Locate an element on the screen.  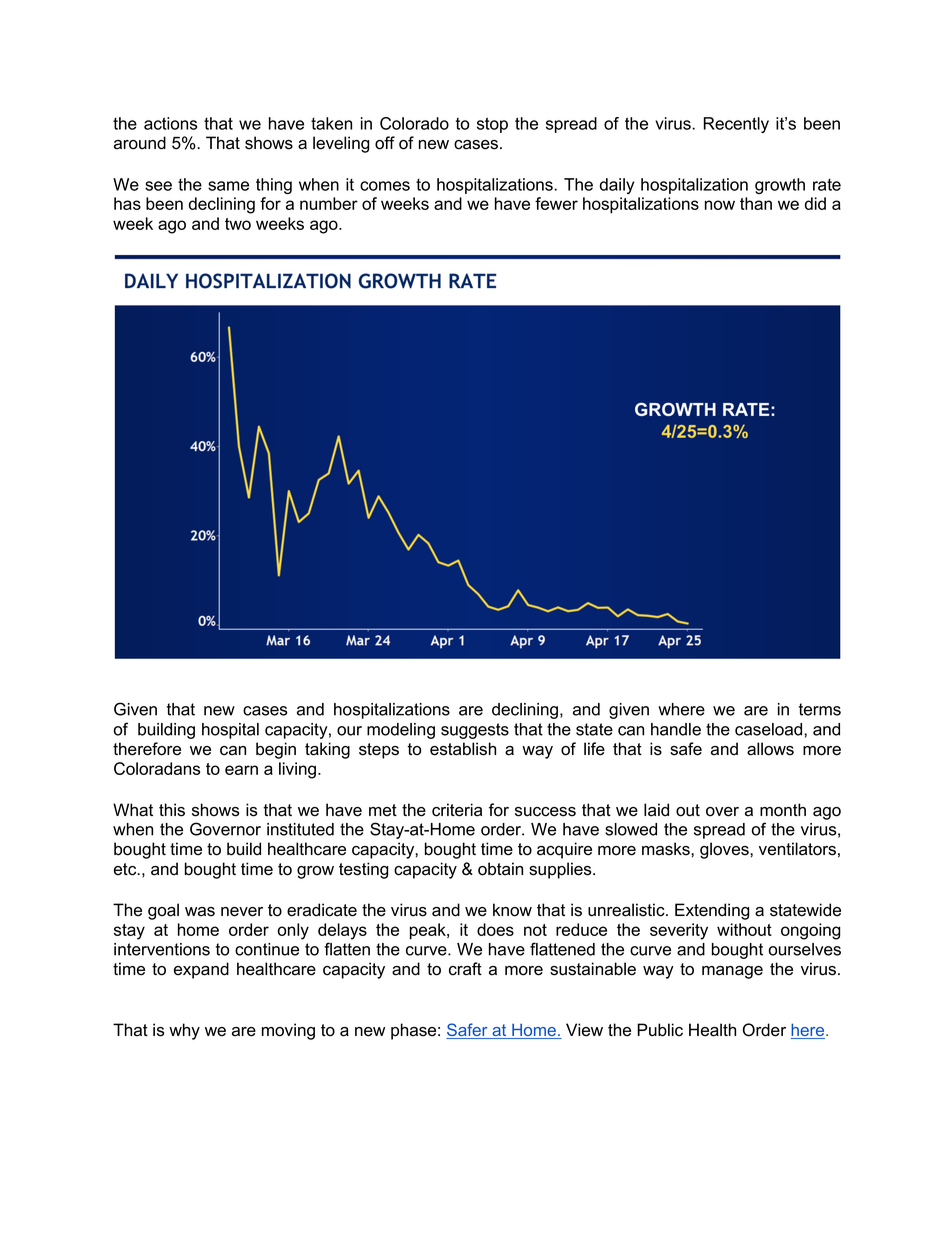
fewer is located at coordinates (556, 203).
